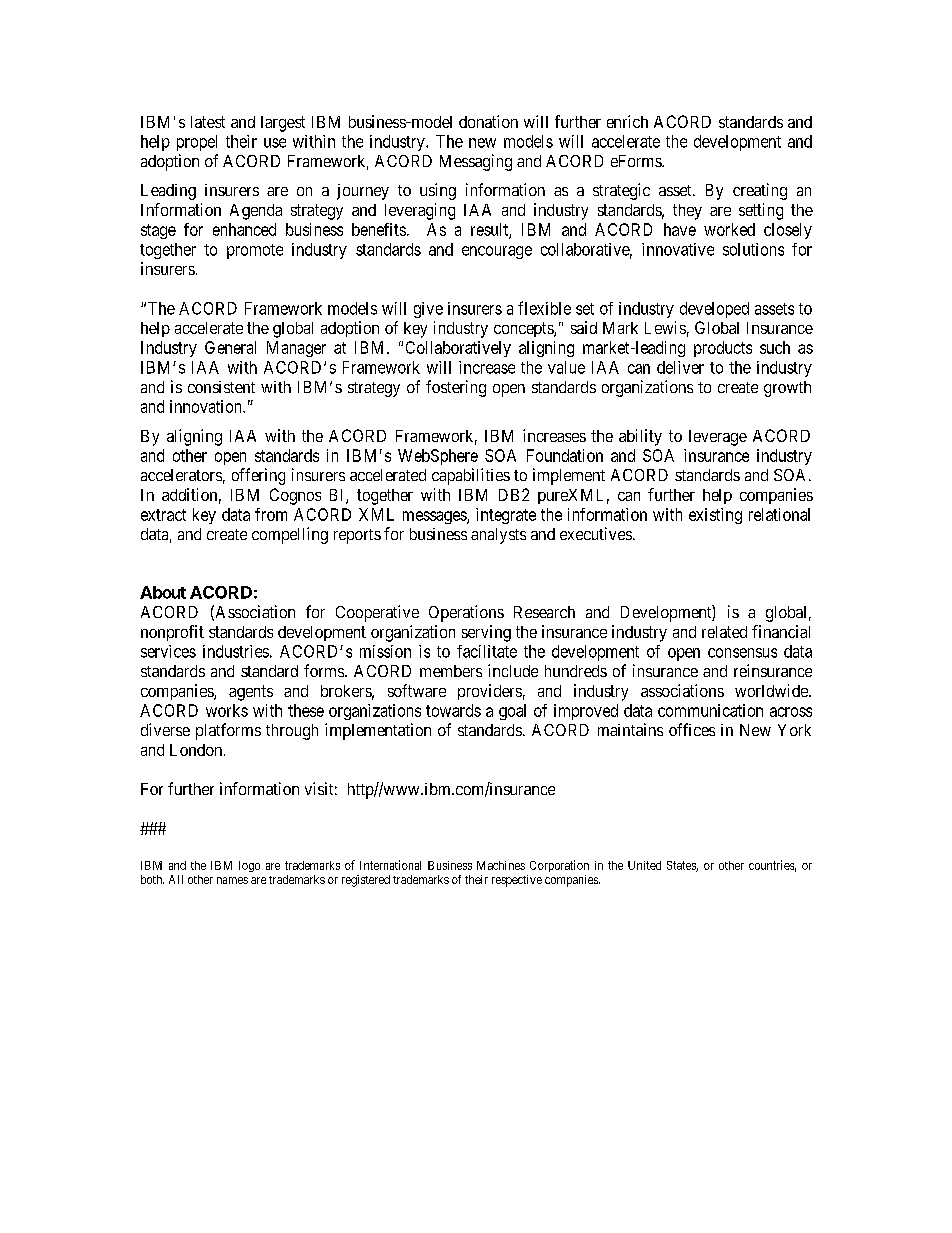  What do you see at coordinates (428, 310) in the image?
I see `give` at bounding box center [428, 310].
